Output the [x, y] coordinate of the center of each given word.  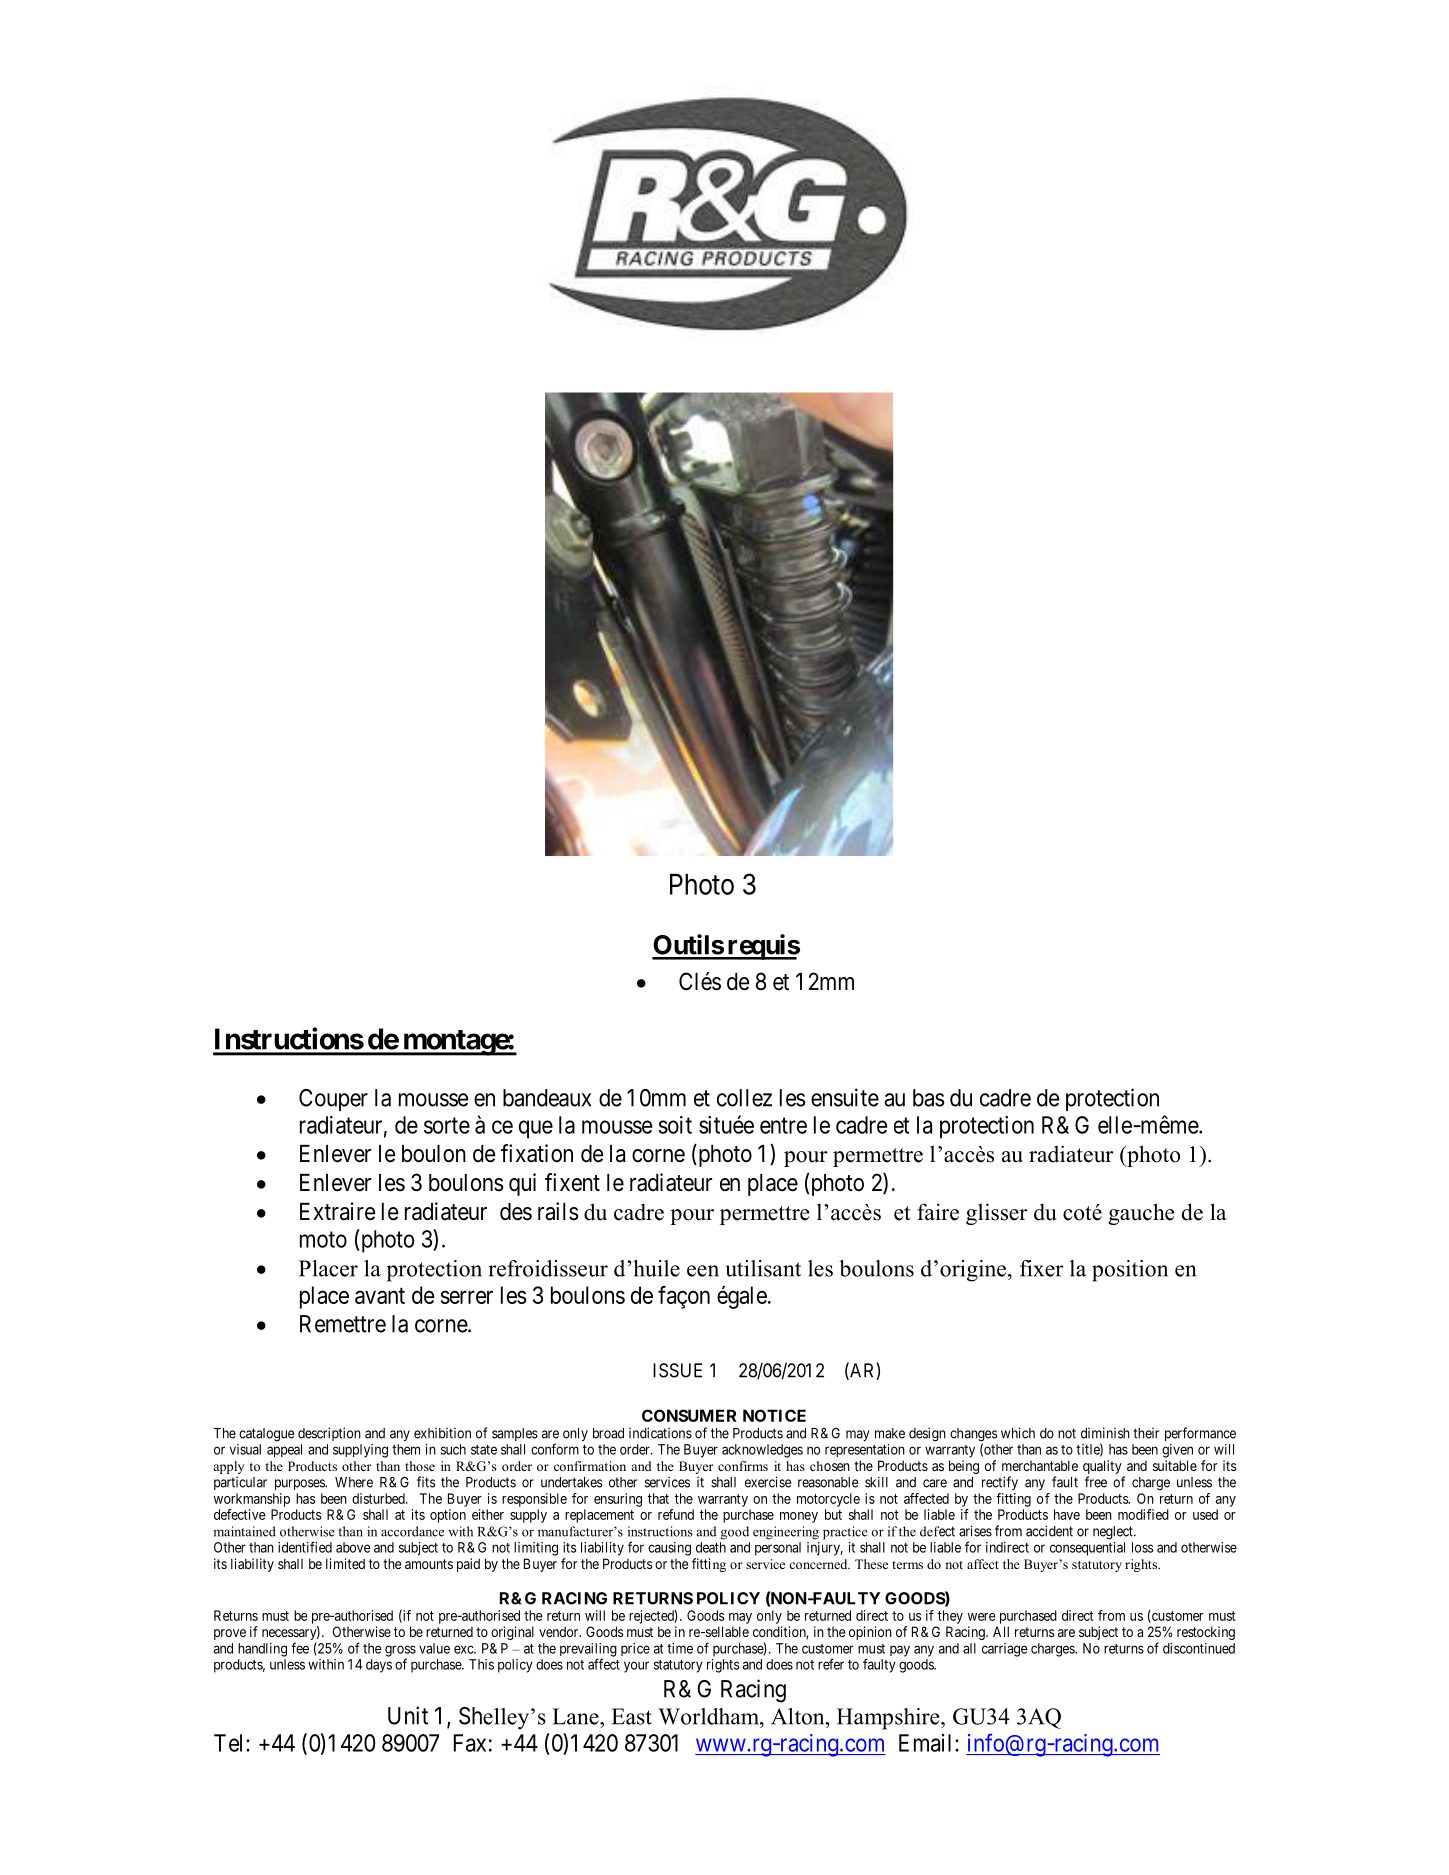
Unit [408, 1715]
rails [558, 1211]
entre [783, 1125]
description [329, 1434]
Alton [799, 1716]
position [1130, 1271]
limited [345, 1563]
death [711, 1547]
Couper [333, 1100]
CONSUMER [689, 1415]
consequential [1087, 1549]
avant [380, 1296]
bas [929, 1098]
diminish [1105, 1433]
